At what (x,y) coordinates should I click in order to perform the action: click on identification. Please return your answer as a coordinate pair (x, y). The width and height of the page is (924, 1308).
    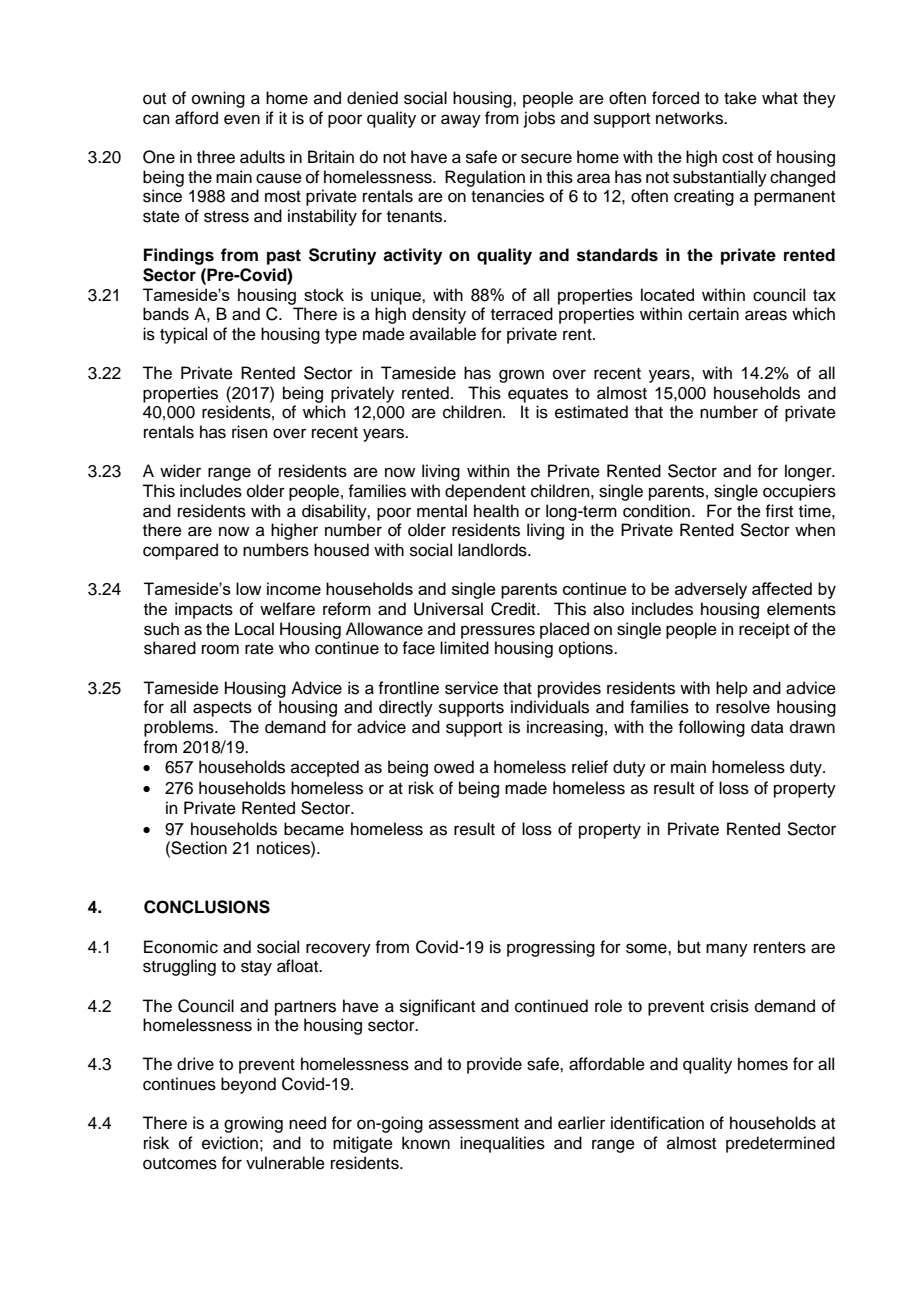
    Looking at the image, I should click on (657, 1123).
